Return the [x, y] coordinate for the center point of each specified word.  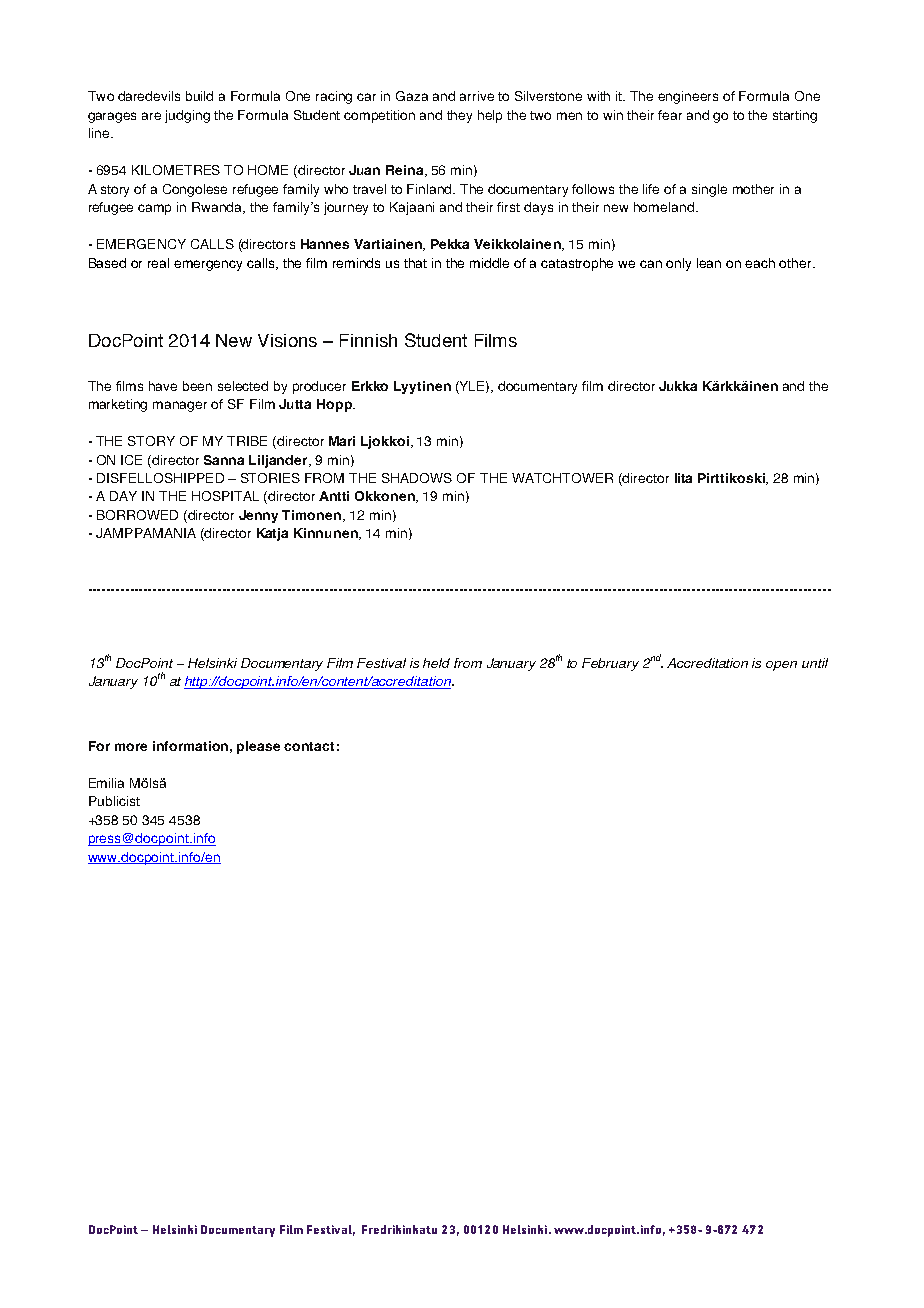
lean [709, 263]
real [158, 263]
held [436, 663]
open [781, 666]
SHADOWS [417, 478]
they [459, 116]
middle [489, 263]
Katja [272, 534]
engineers [688, 97]
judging [187, 116]
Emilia [106, 783]
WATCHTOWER [562, 478]
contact [309, 746]
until [815, 663]
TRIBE [247, 441]
